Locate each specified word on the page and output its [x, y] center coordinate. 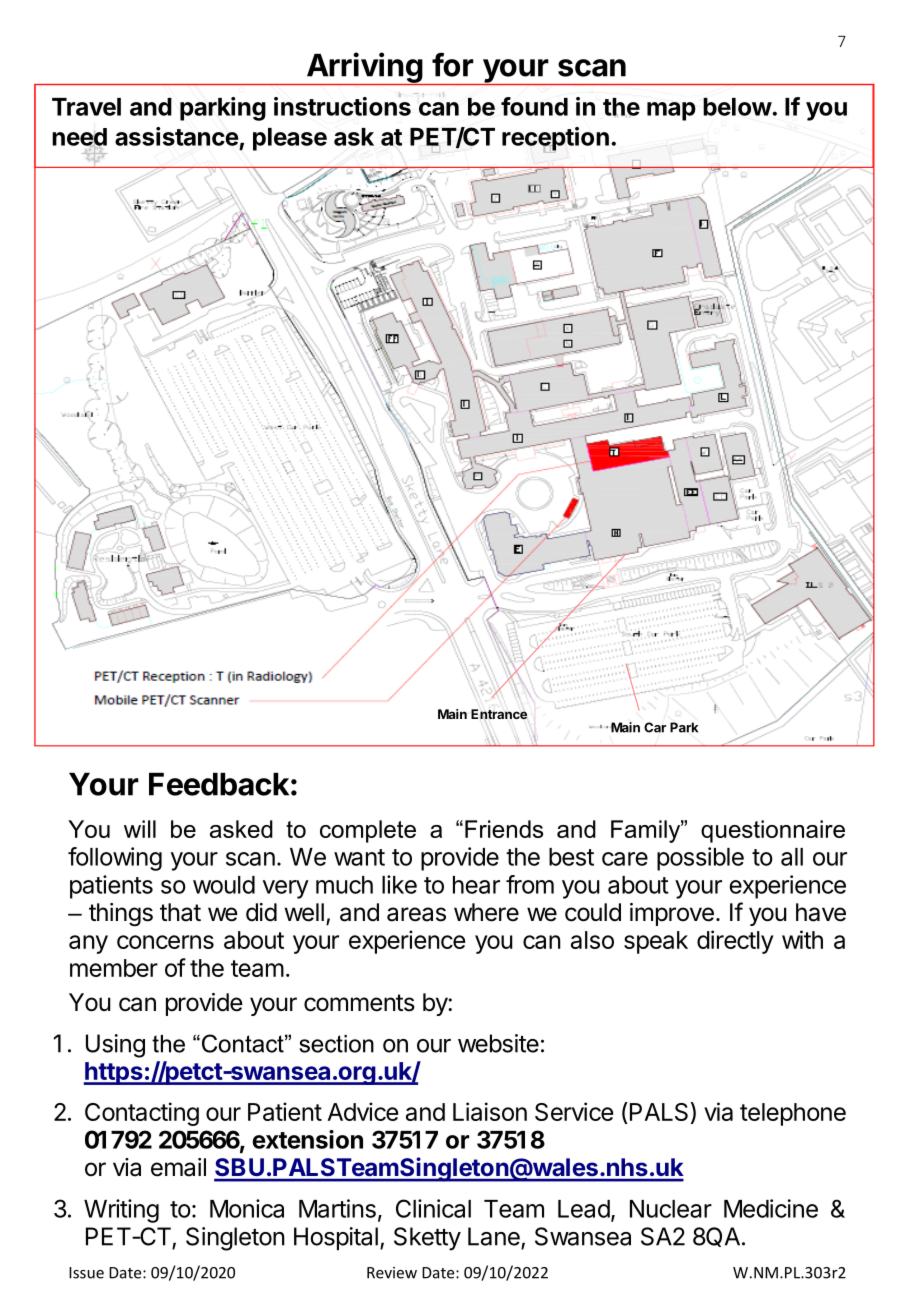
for [453, 64]
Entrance [499, 715]
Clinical [433, 1208]
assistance [177, 136]
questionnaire [773, 831]
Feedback [219, 784]
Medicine [771, 1208]
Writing [121, 1211]
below [738, 107]
